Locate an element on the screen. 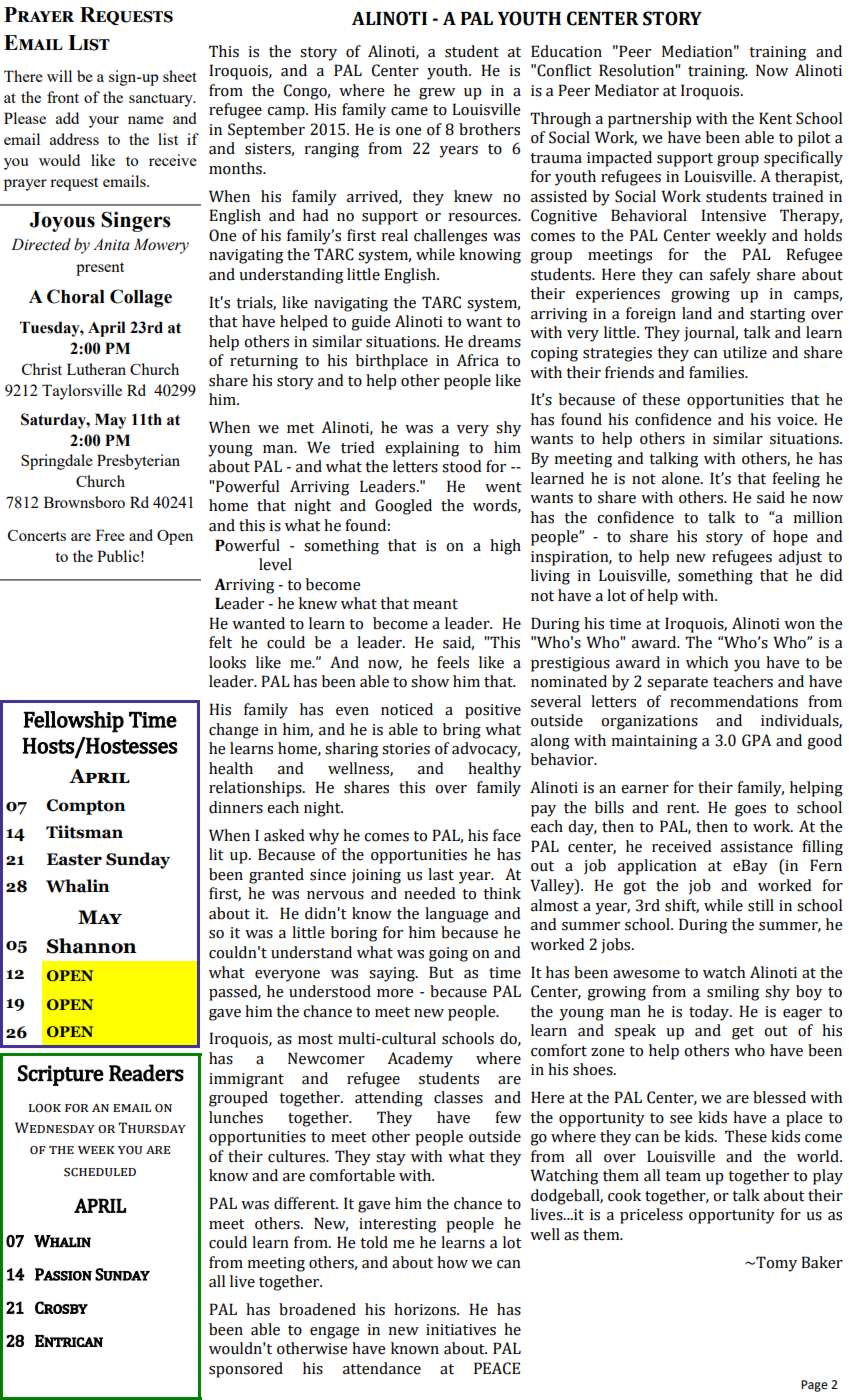  initiatives is located at coordinates (461, 1330).
